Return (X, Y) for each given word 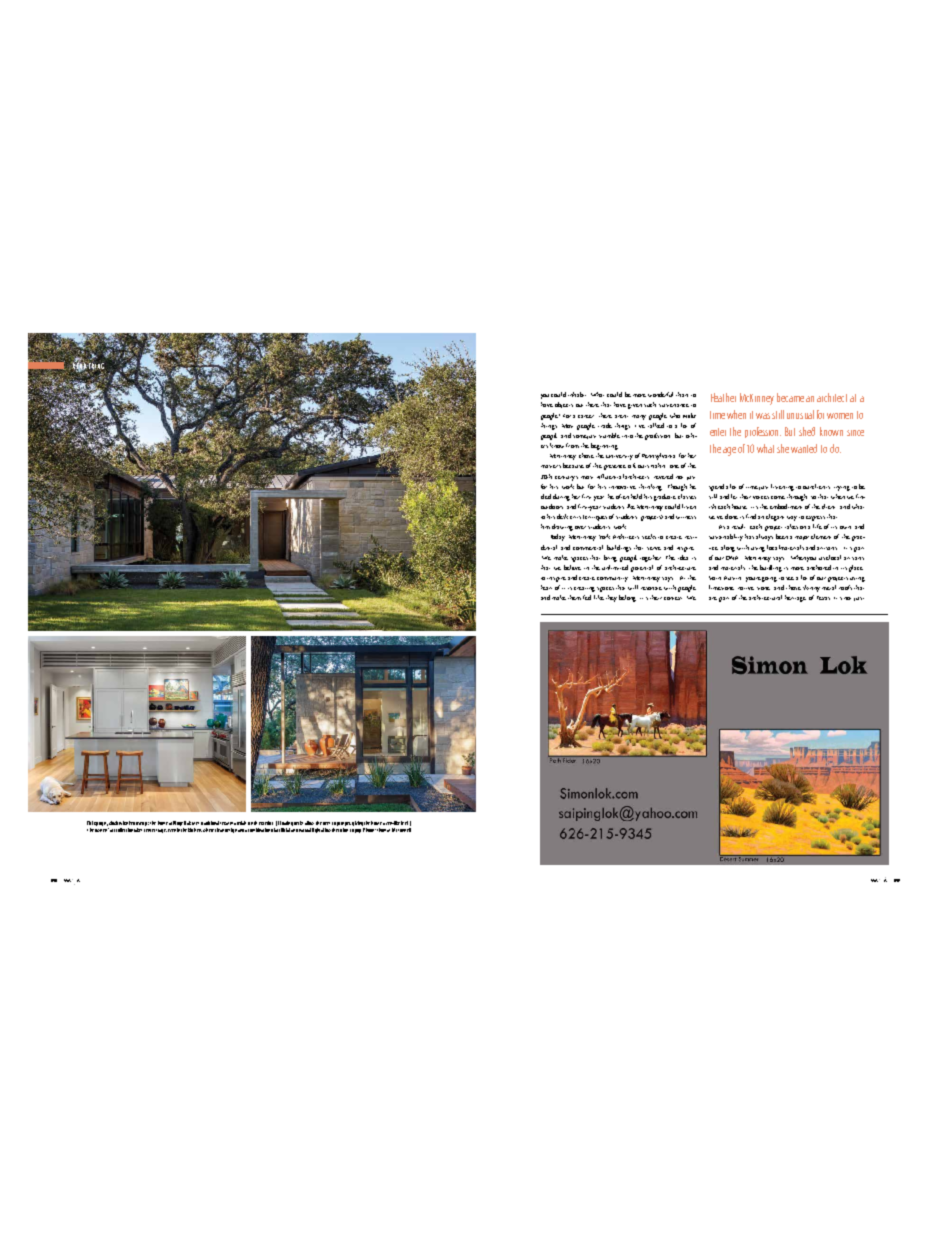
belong (627, 598)
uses (195, 823)
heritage (795, 598)
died (546, 496)
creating (584, 589)
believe (572, 567)
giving (357, 823)
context (673, 598)
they (611, 598)
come (778, 497)
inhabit (577, 394)
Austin (732, 578)
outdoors (552, 506)
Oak (187, 823)
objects (564, 405)
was (763, 416)
